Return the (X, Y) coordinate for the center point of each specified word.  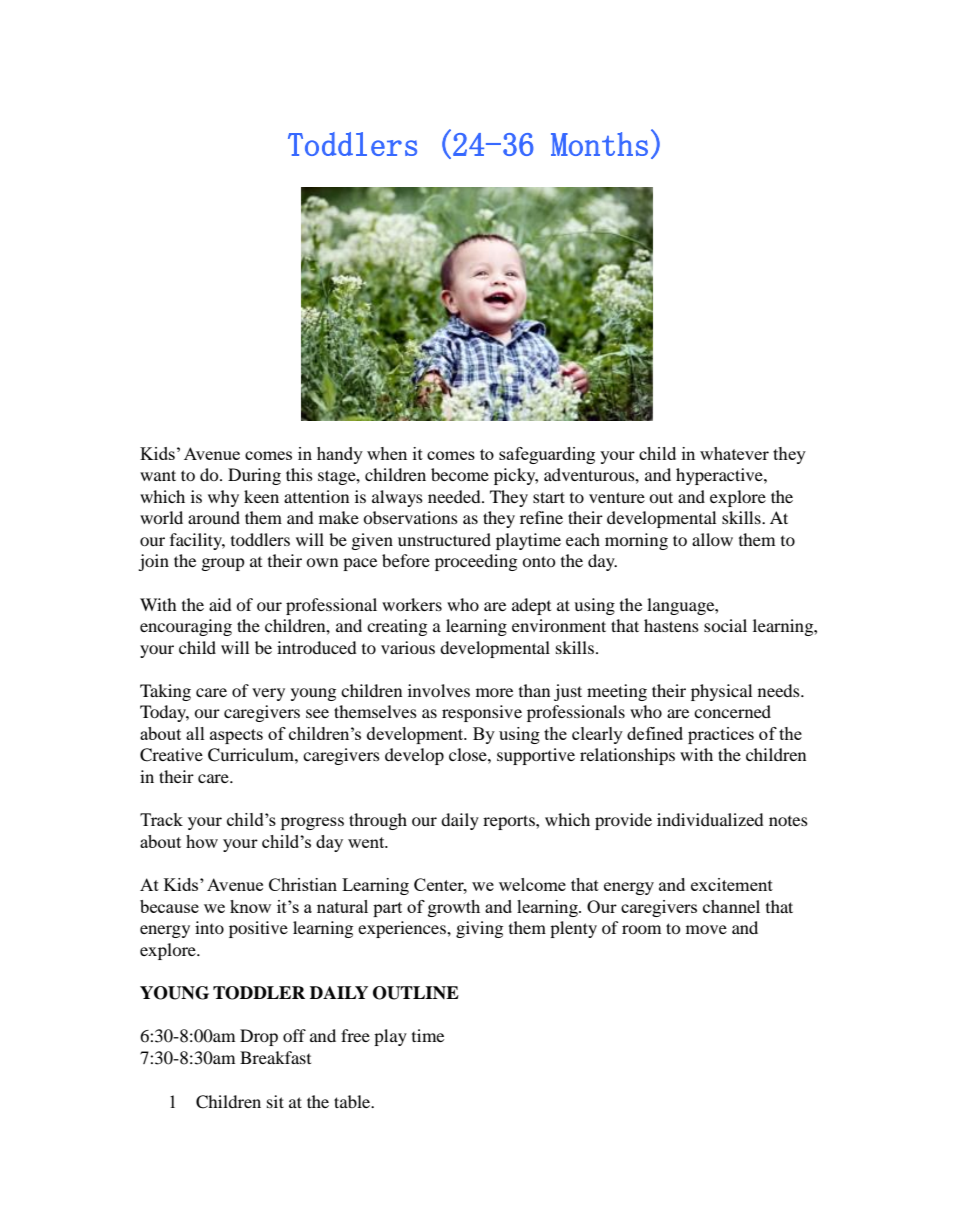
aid (220, 604)
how (202, 841)
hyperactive (720, 476)
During (254, 476)
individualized (710, 819)
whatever (734, 453)
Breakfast (275, 1057)
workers (412, 604)
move (706, 929)
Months (599, 144)
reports (510, 822)
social (725, 625)
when (387, 453)
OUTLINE (416, 993)
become (460, 474)
